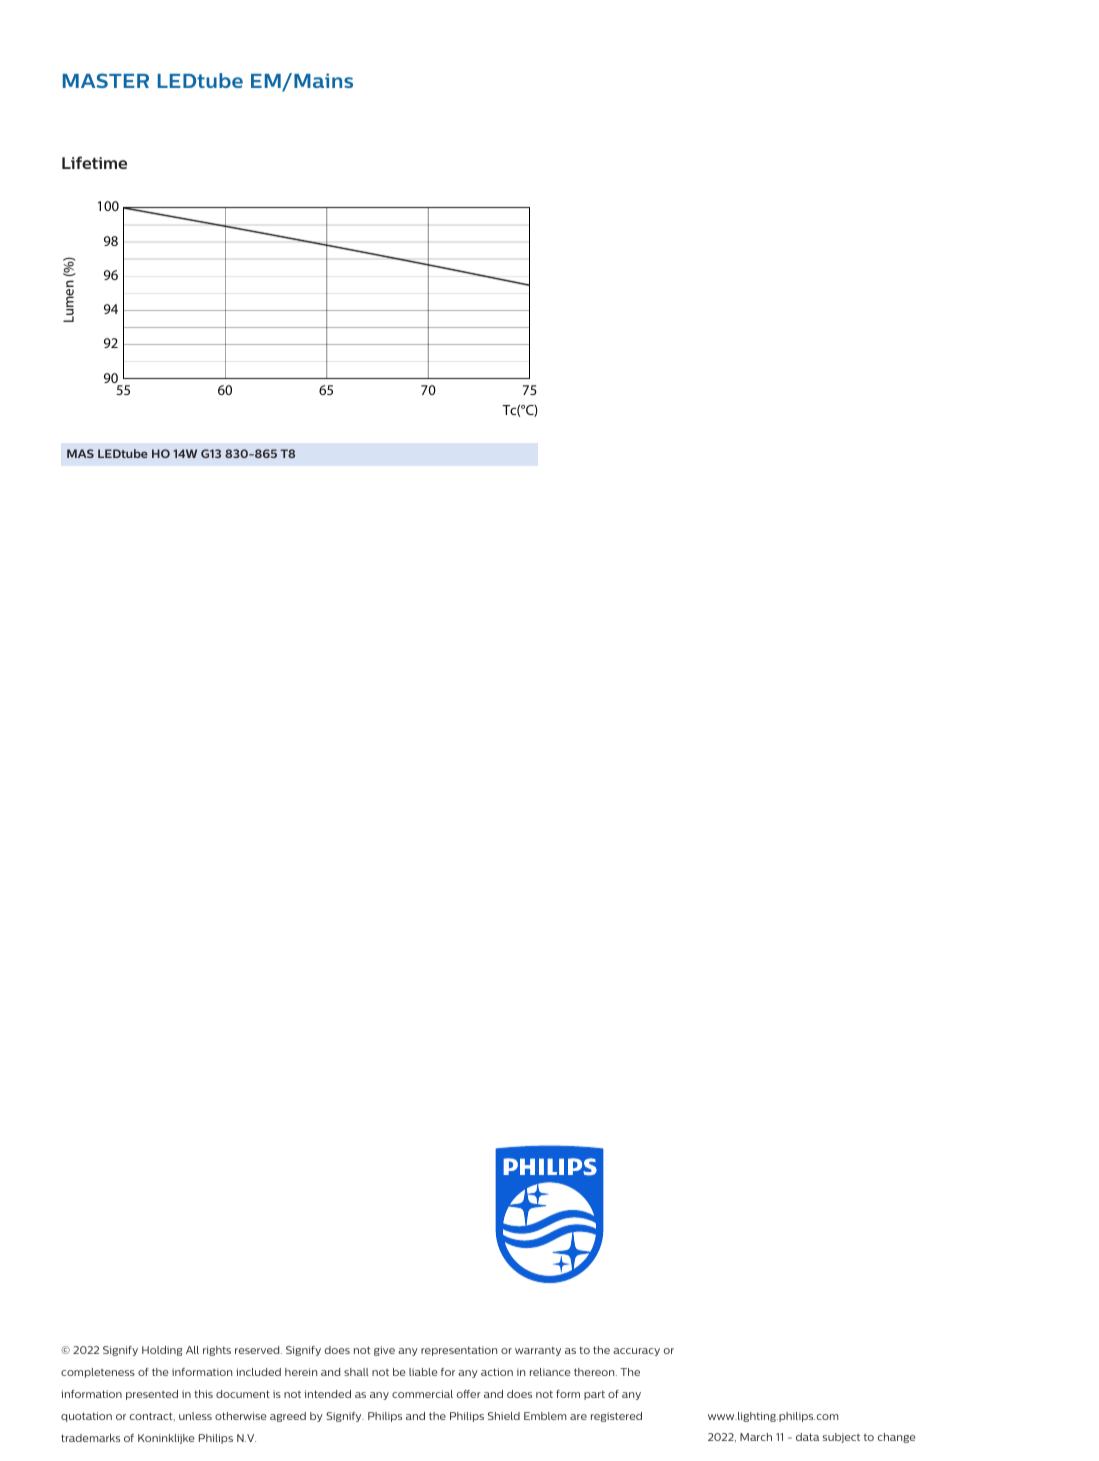 The image size is (1099, 1461). Describe the element at coordinates (106, 80) in the document. I see `MASTER` at that location.
